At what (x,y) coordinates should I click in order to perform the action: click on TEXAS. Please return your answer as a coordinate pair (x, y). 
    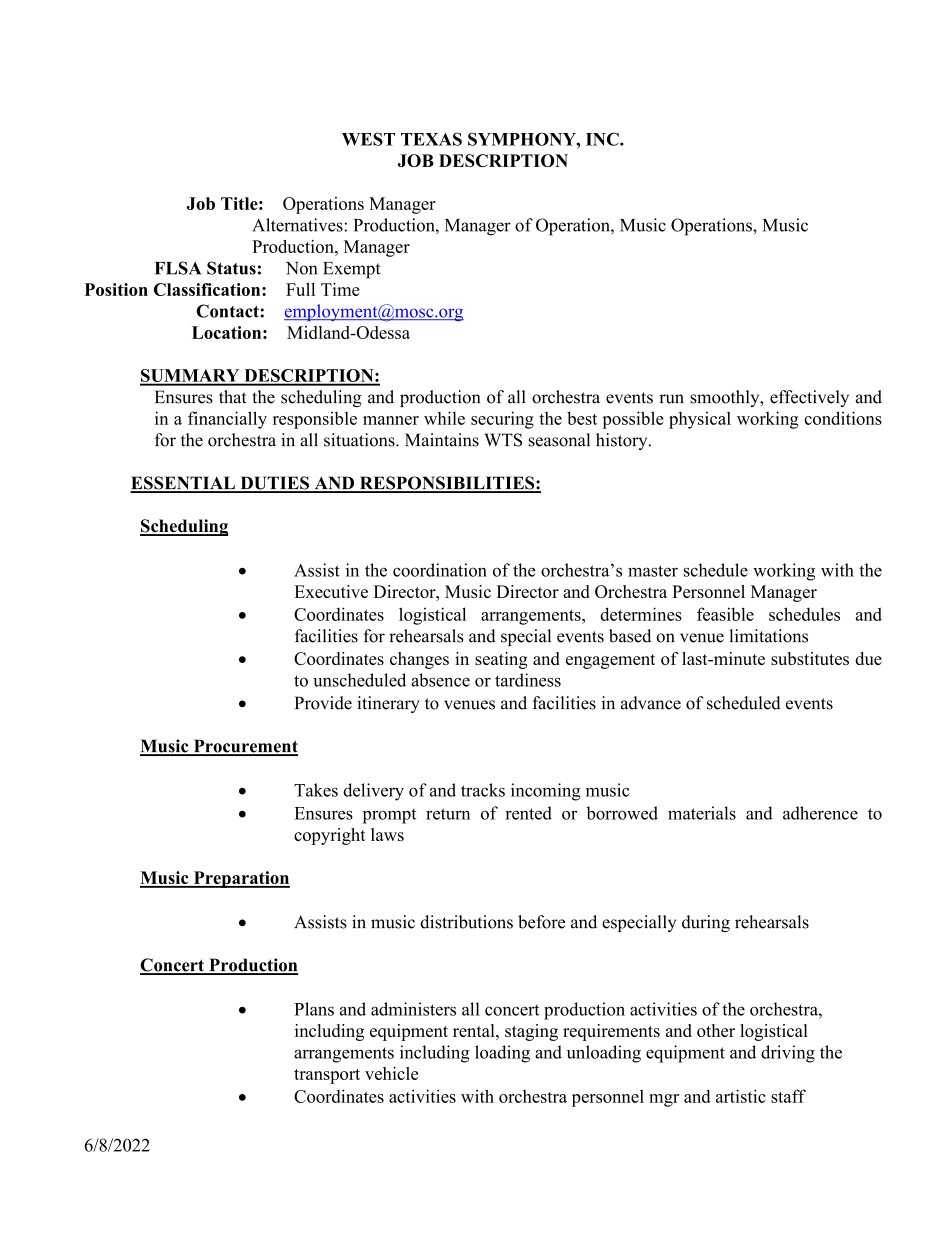
    Looking at the image, I should click on (431, 139).
